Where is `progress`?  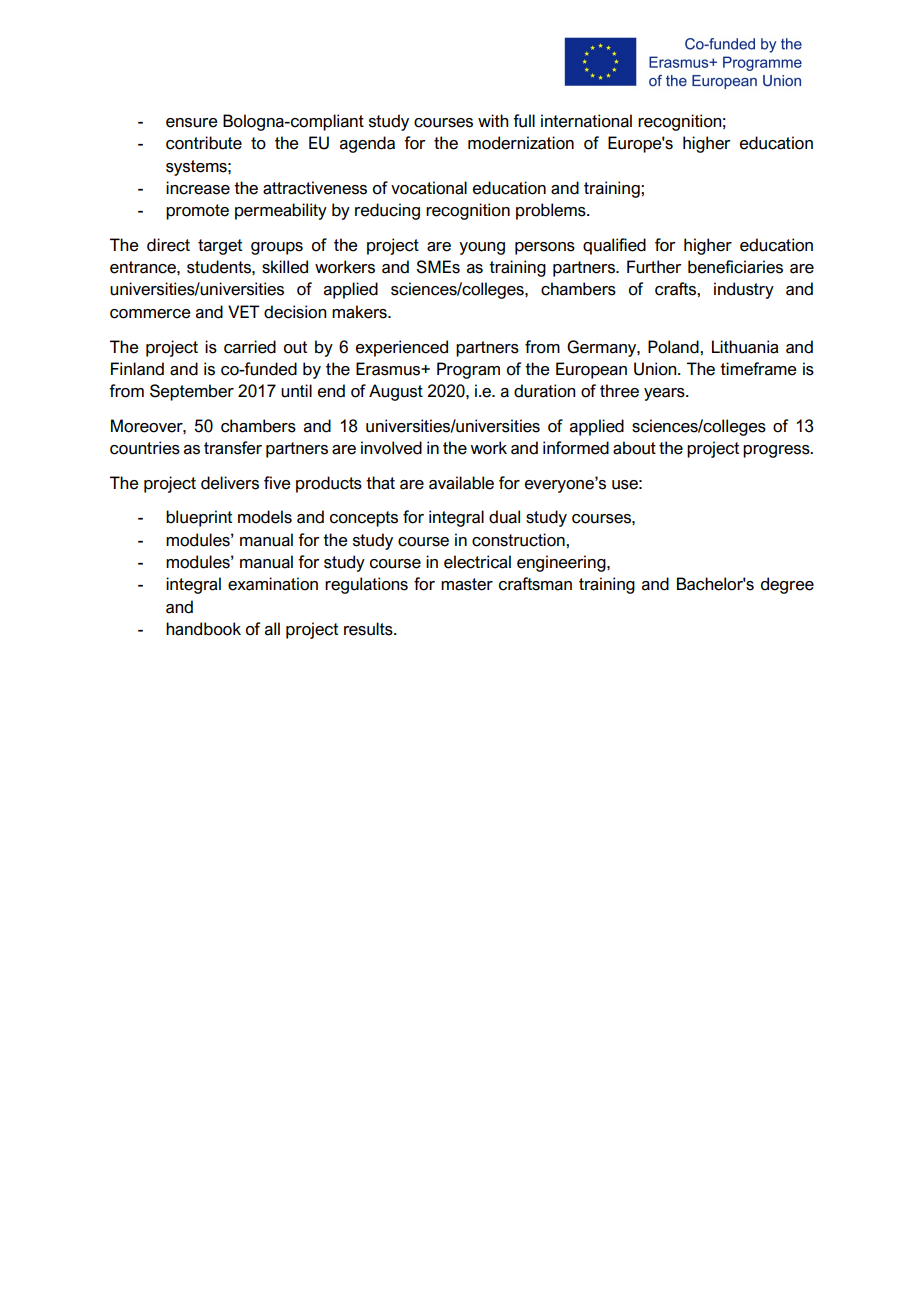
progress is located at coordinates (777, 451).
